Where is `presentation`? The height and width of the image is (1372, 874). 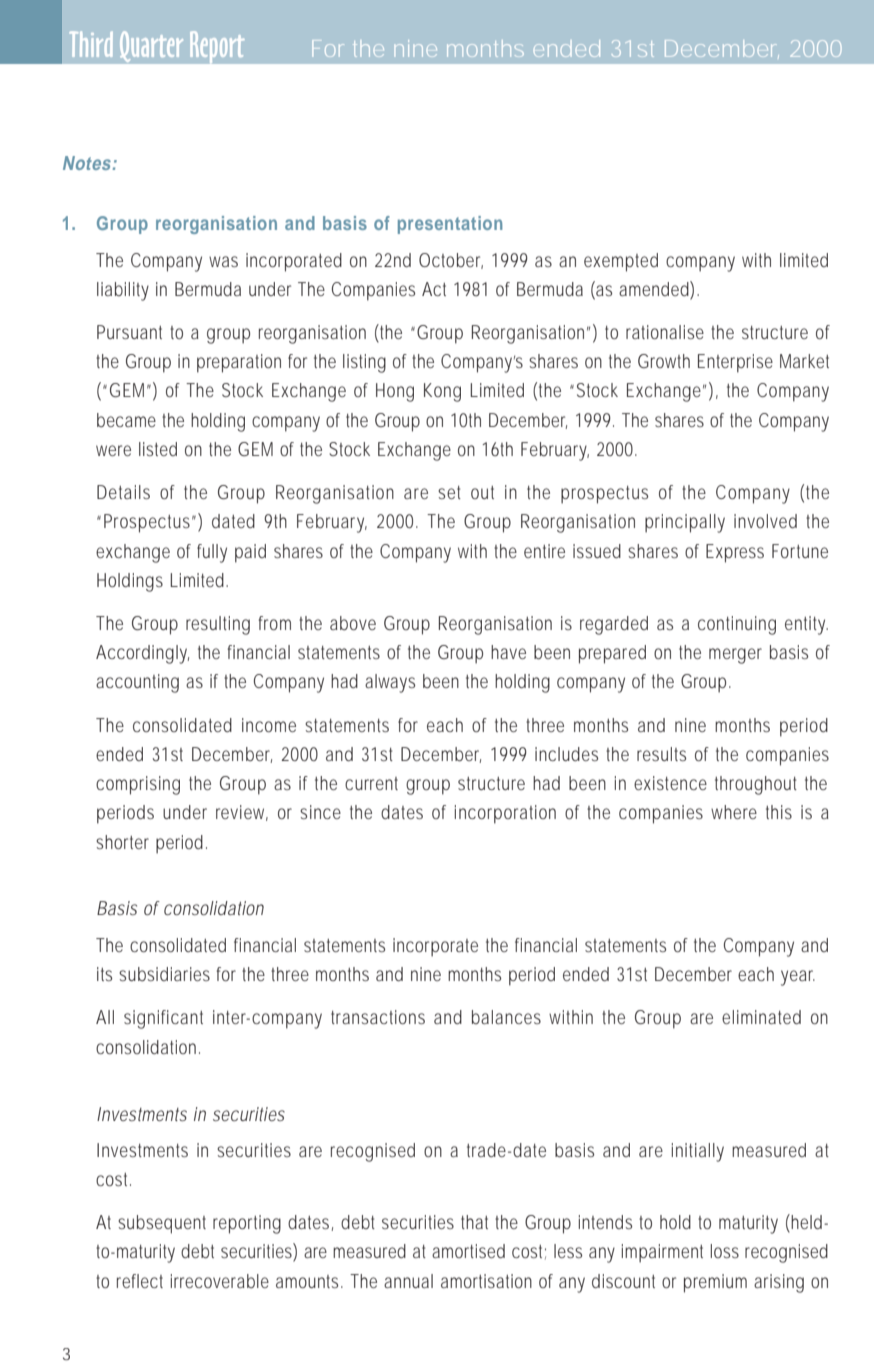 presentation is located at coordinates (450, 225).
